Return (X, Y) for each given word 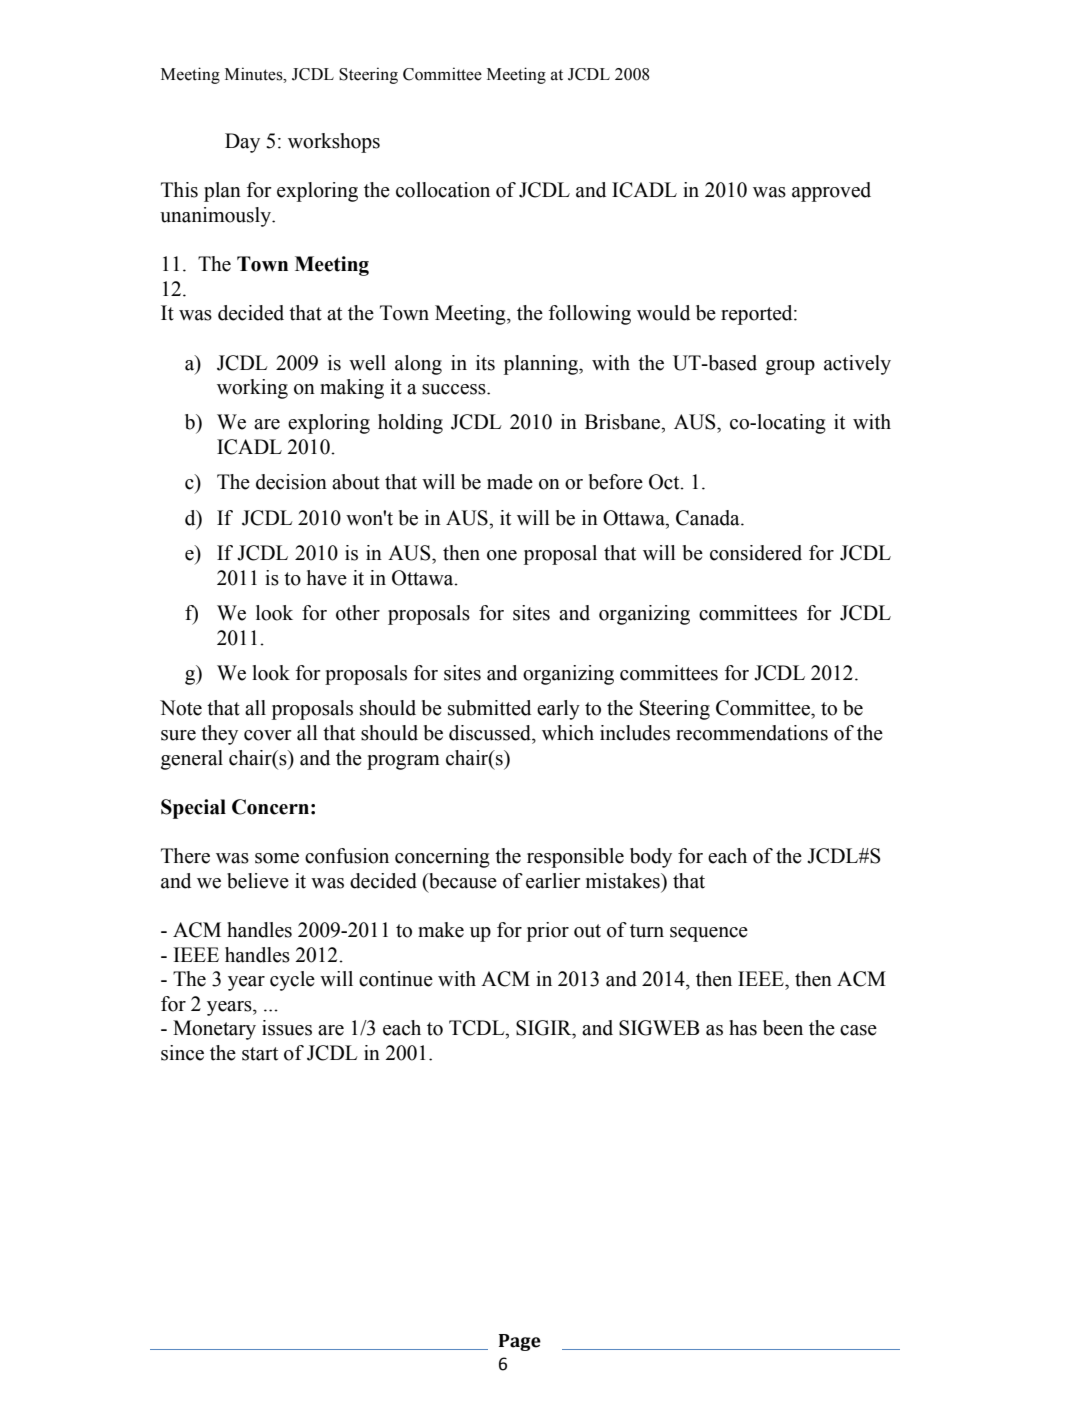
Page (520, 1342)
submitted (489, 708)
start (260, 1054)
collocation (443, 190)
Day (242, 143)
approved (831, 192)
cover (268, 735)
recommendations (752, 733)
